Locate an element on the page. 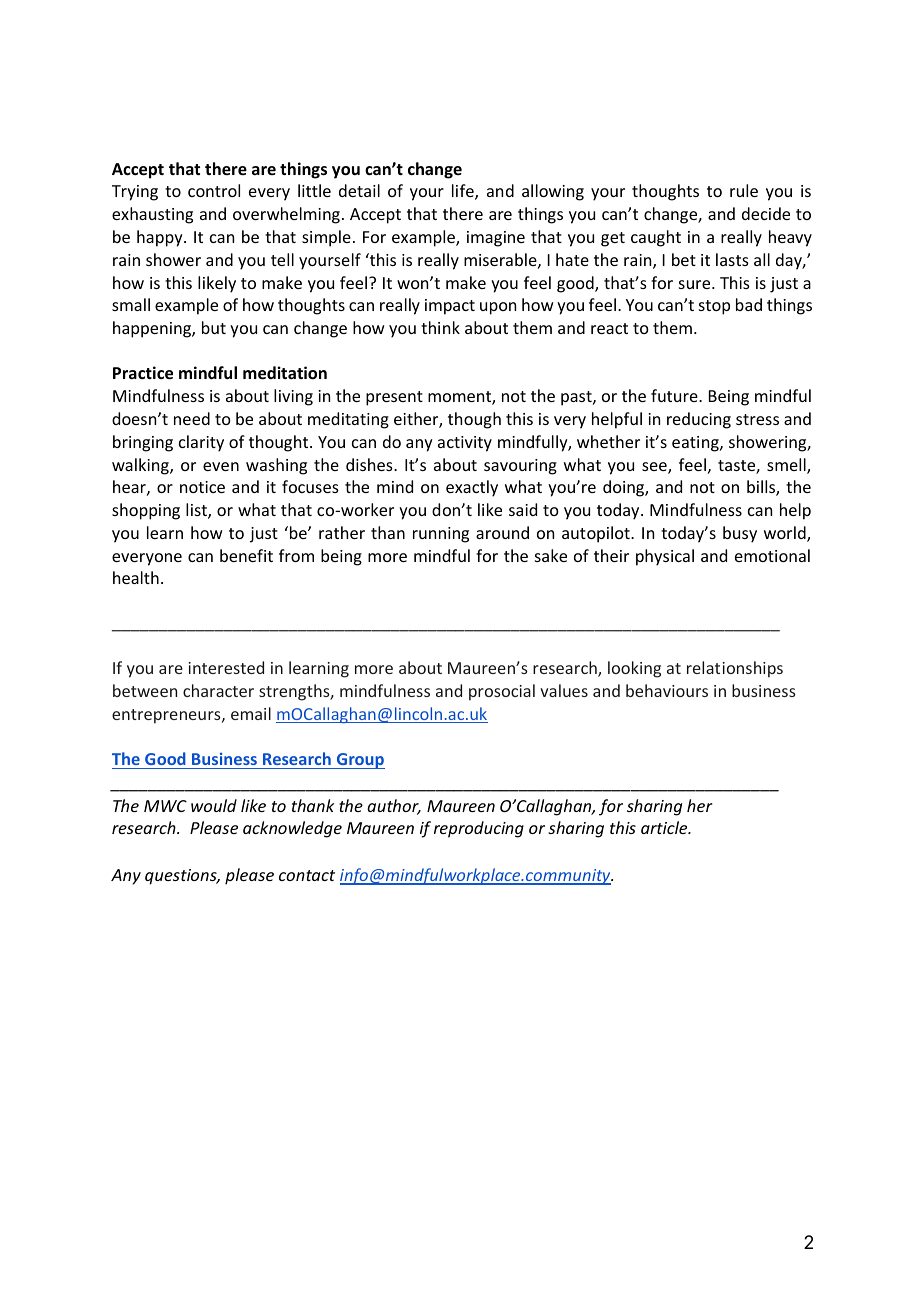  life is located at coordinates (464, 192).
